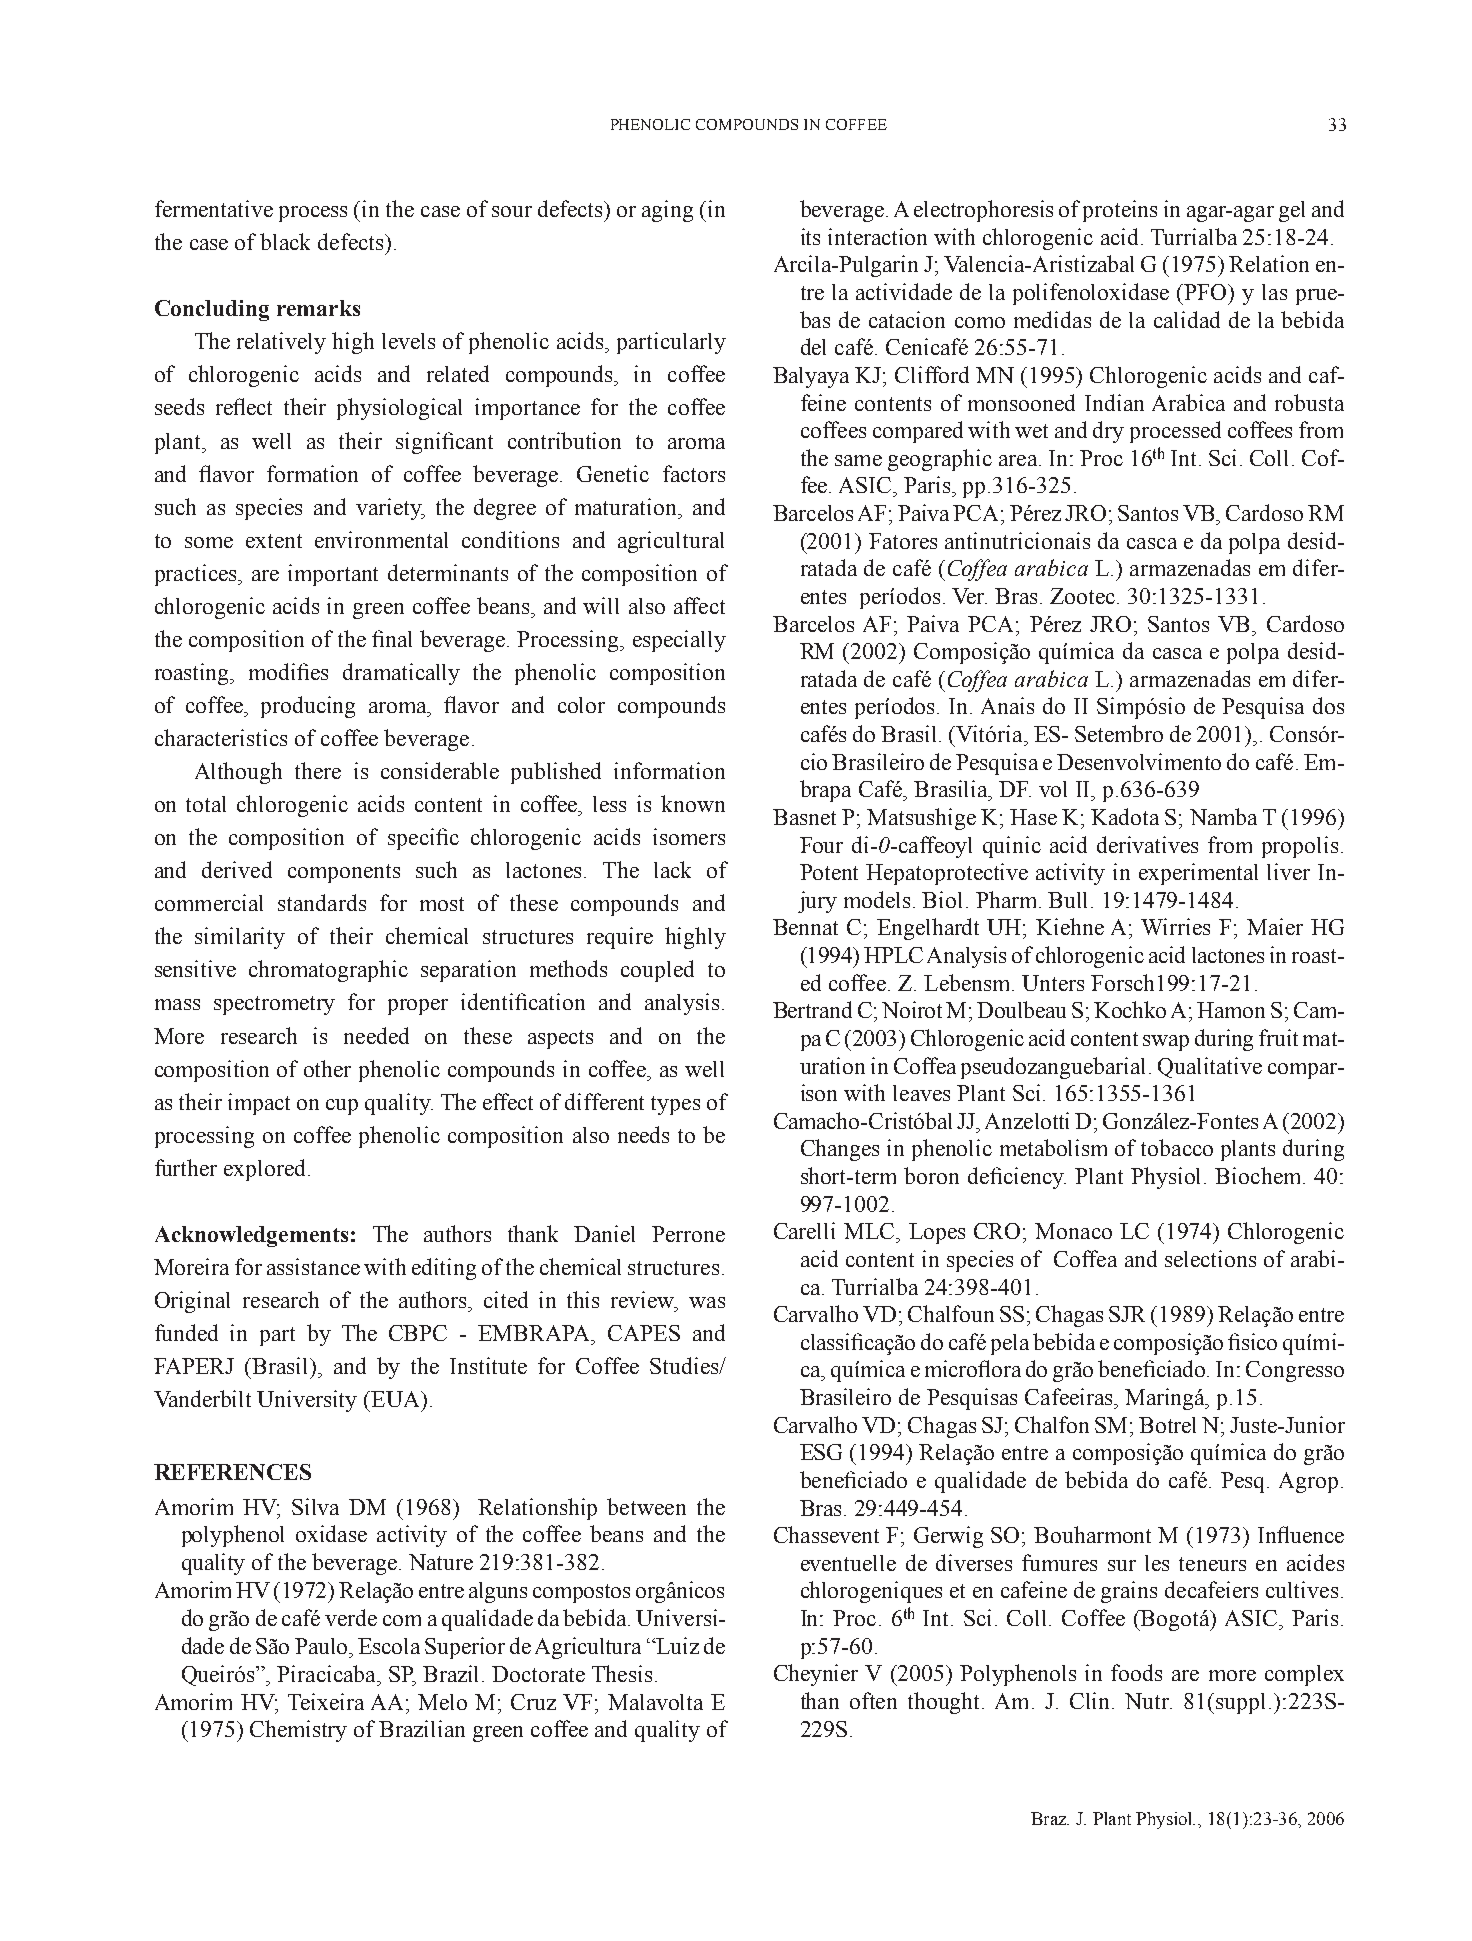 This screenshot has width=1472, height=1941. Describe the element at coordinates (699, 605) in the screenshot. I see `affect` at that location.
